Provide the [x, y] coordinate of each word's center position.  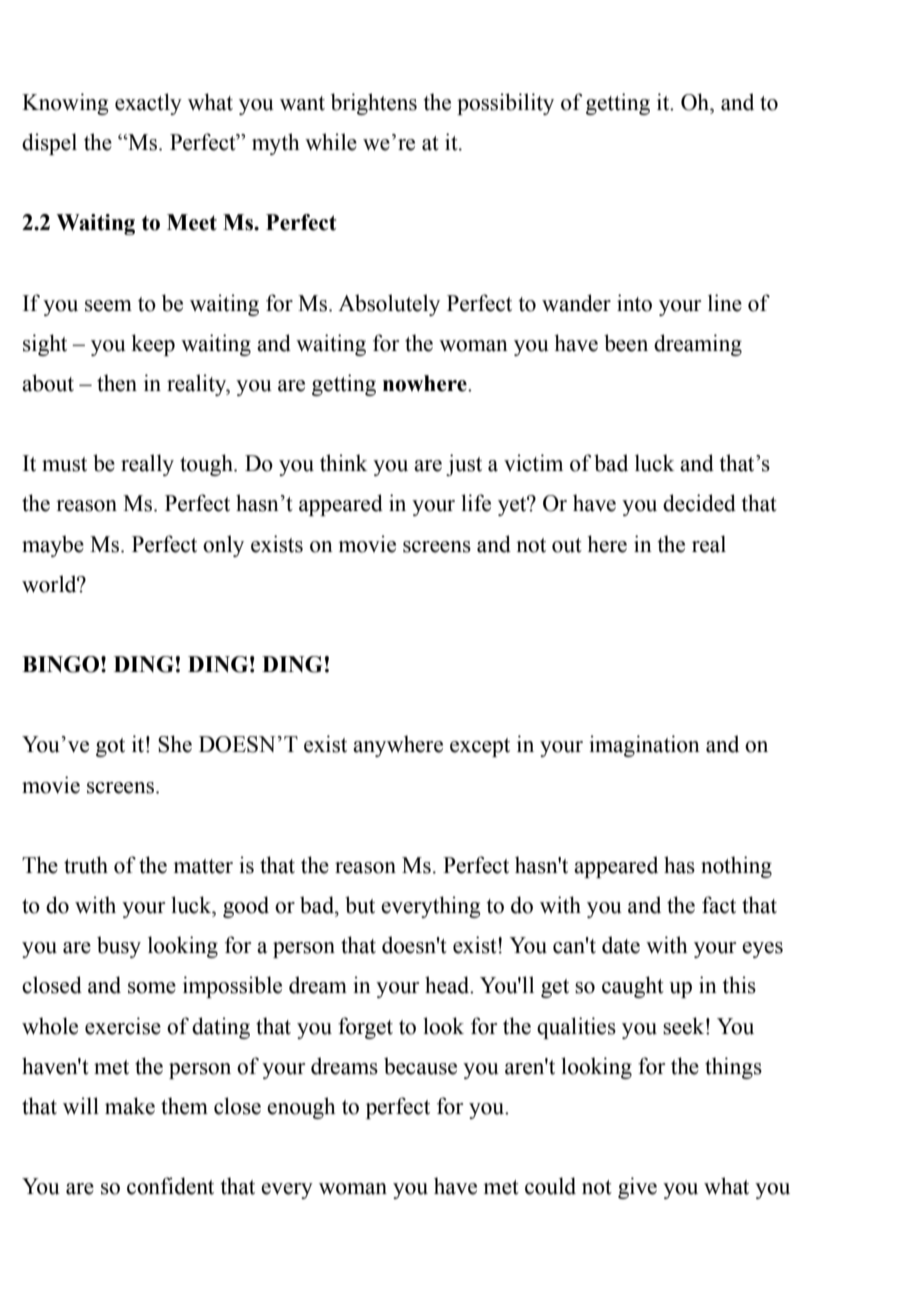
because [420, 1066]
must [64, 464]
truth [86, 865]
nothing [736, 867]
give [637, 1188]
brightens [374, 104]
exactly [148, 104]
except [480, 747]
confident [170, 1186]
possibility [505, 104]
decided [699, 503]
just [464, 465]
